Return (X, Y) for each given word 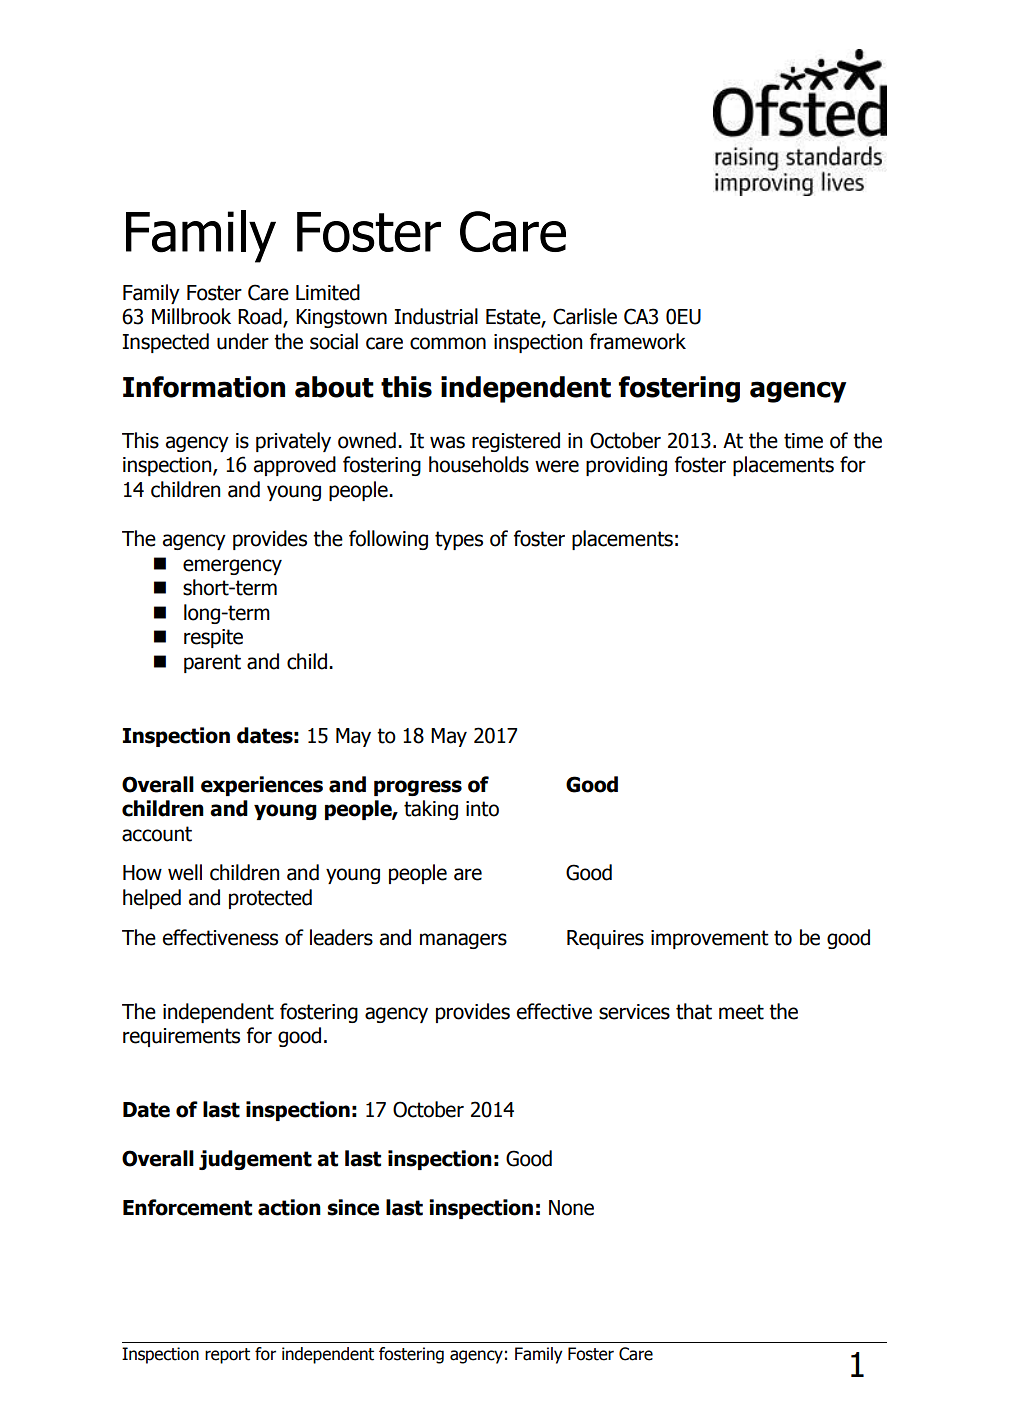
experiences (262, 786)
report (227, 1356)
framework (638, 341)
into (482, 809)
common (448, 343)
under (243, 341)
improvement (710, 939)
